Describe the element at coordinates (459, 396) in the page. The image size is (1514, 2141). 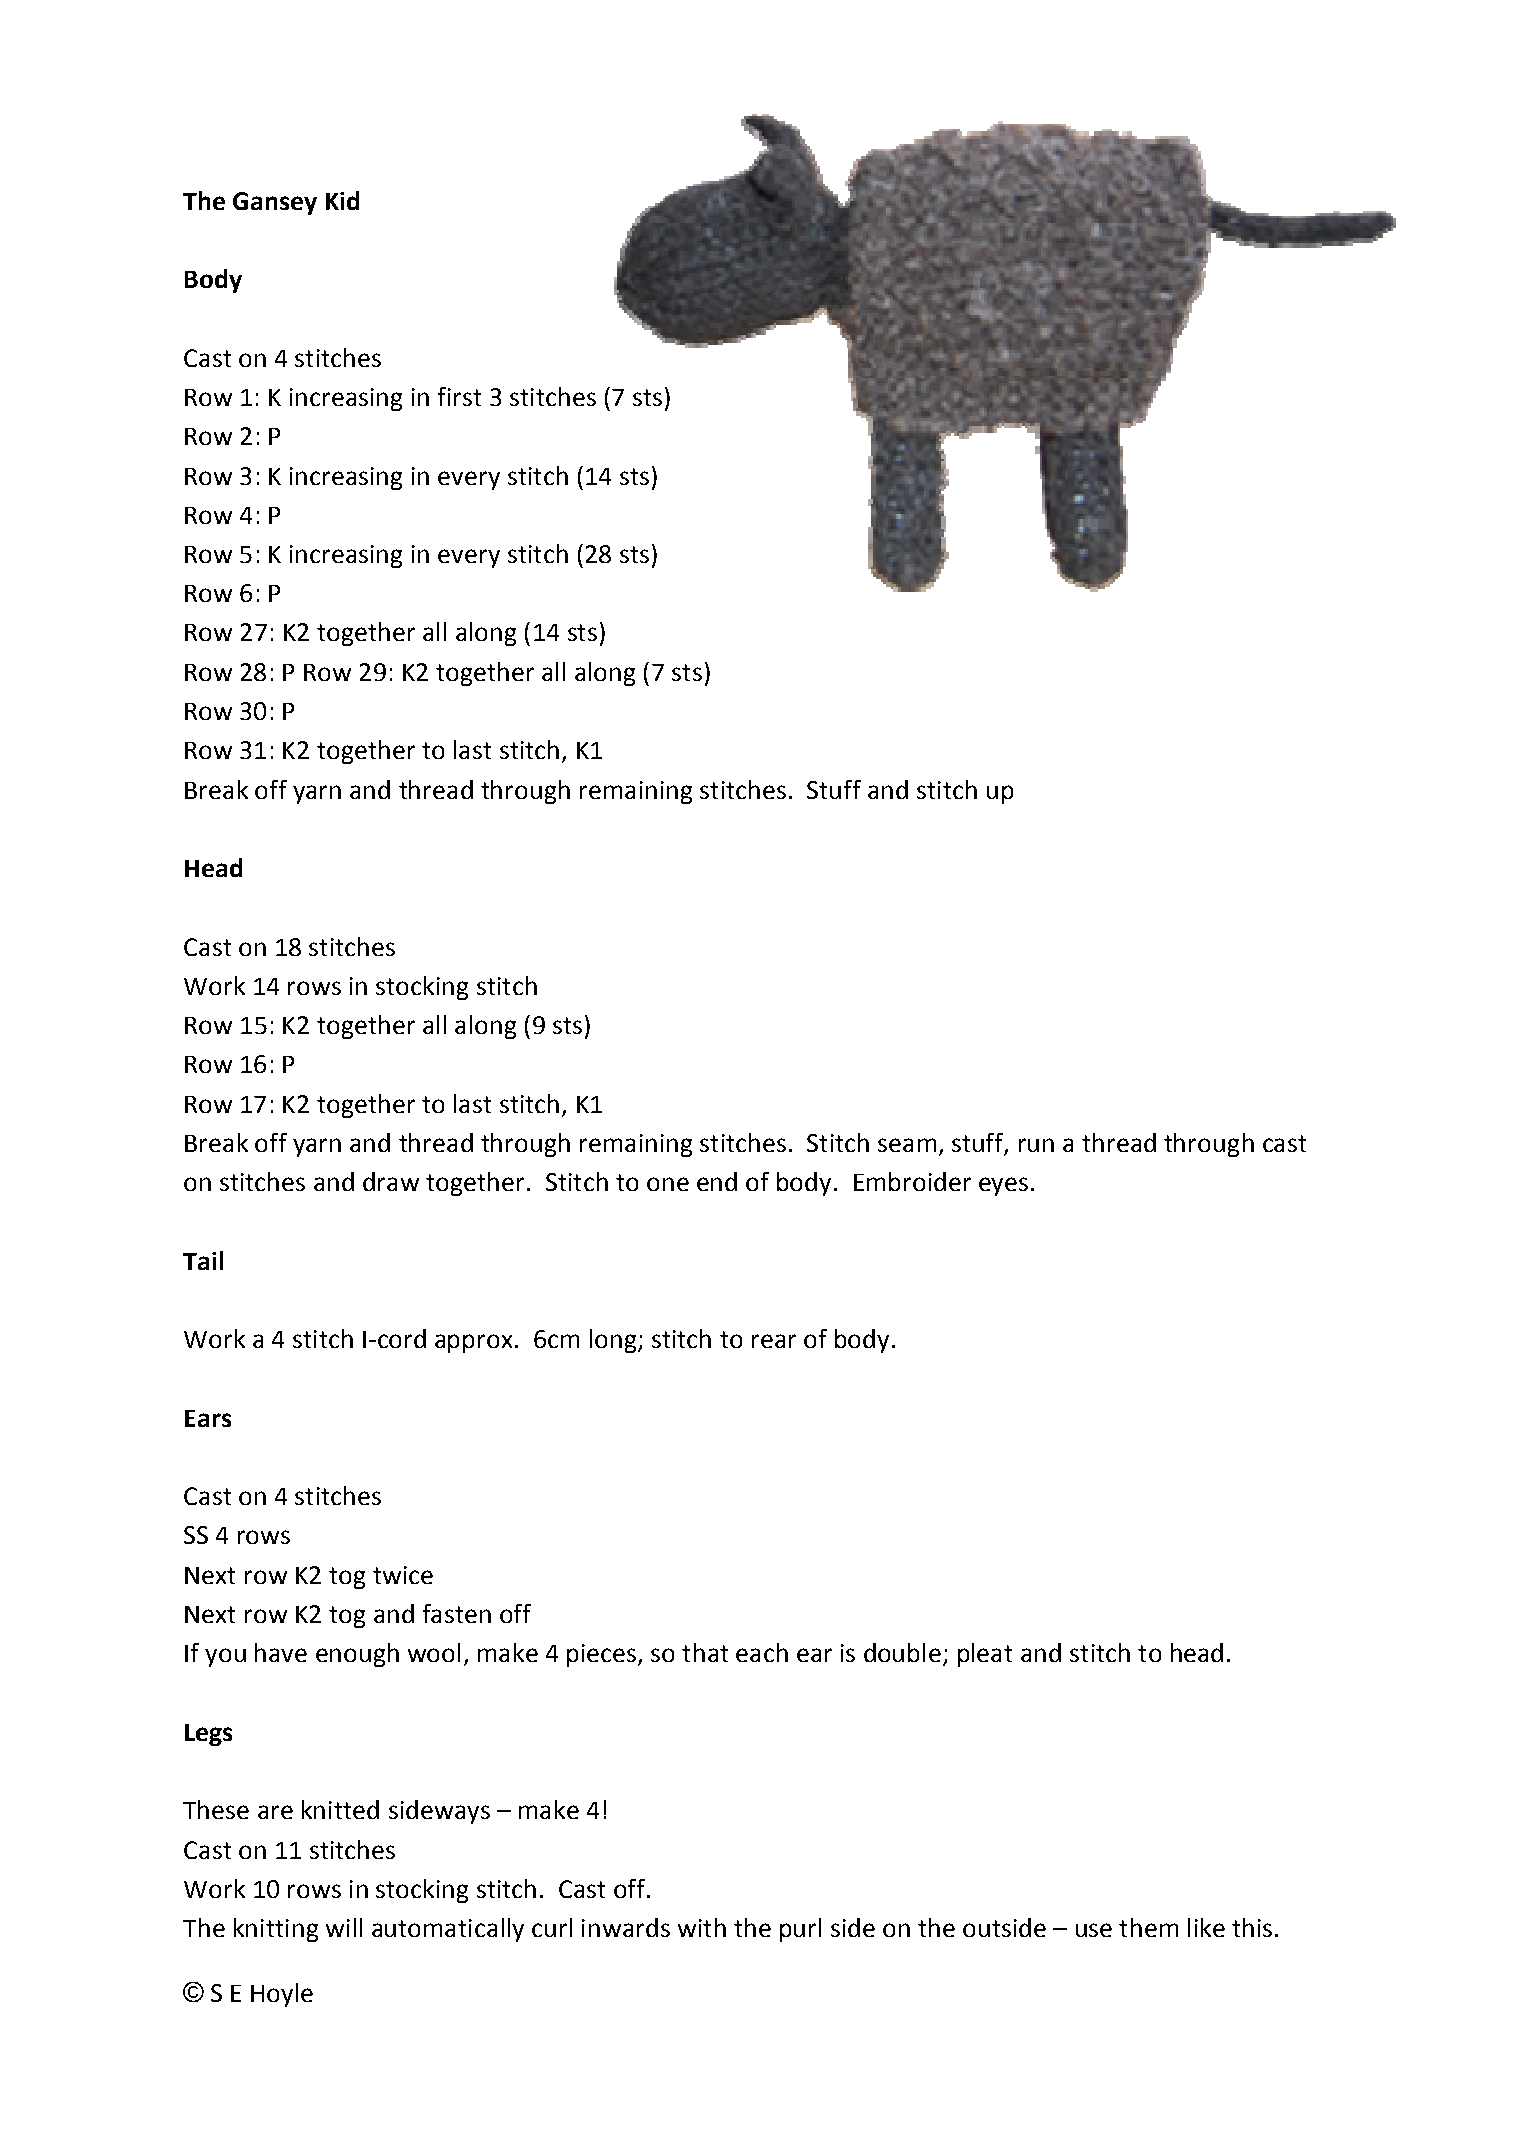
I see `first` at that location.
